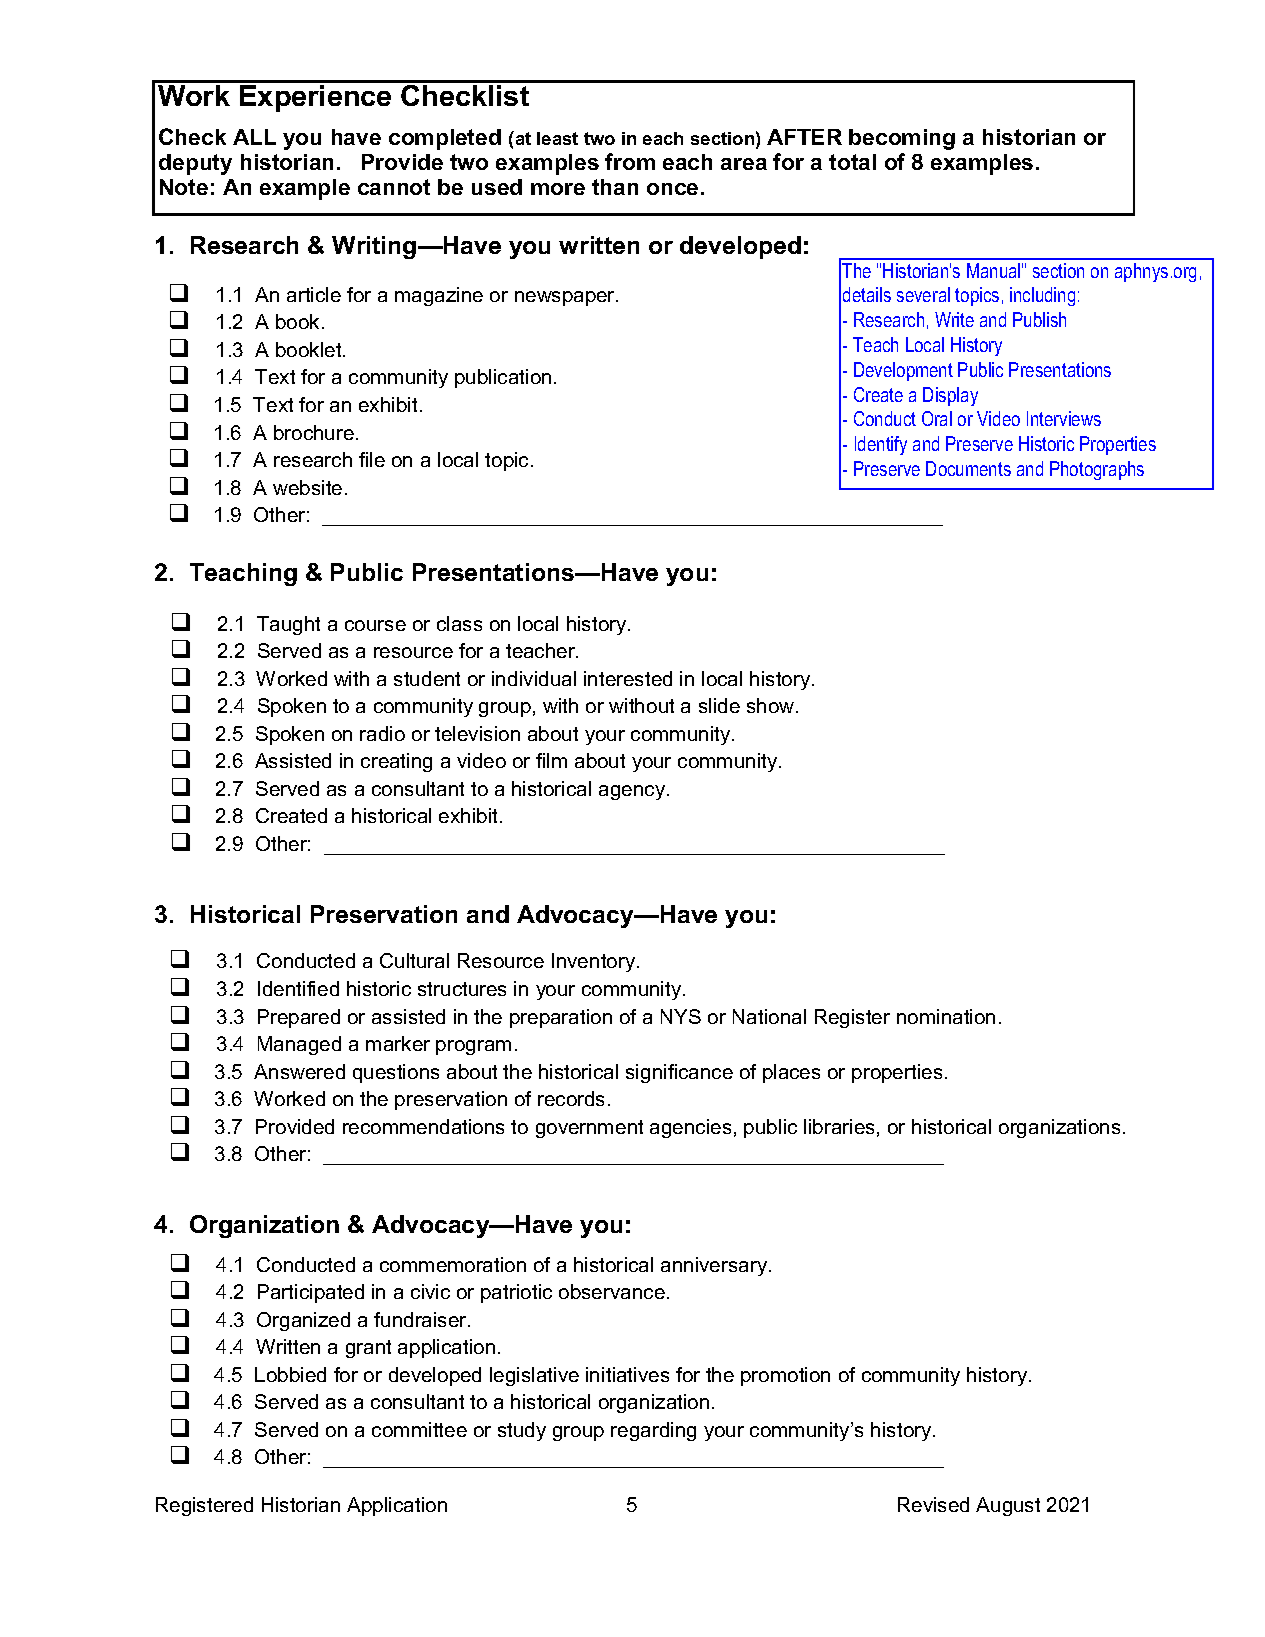 This screenshot has width=1265, height=1637. What do you see at coordinates (653, 1431) in the screenshot?
I see `regarding` at bounding box center [653, 1431].
